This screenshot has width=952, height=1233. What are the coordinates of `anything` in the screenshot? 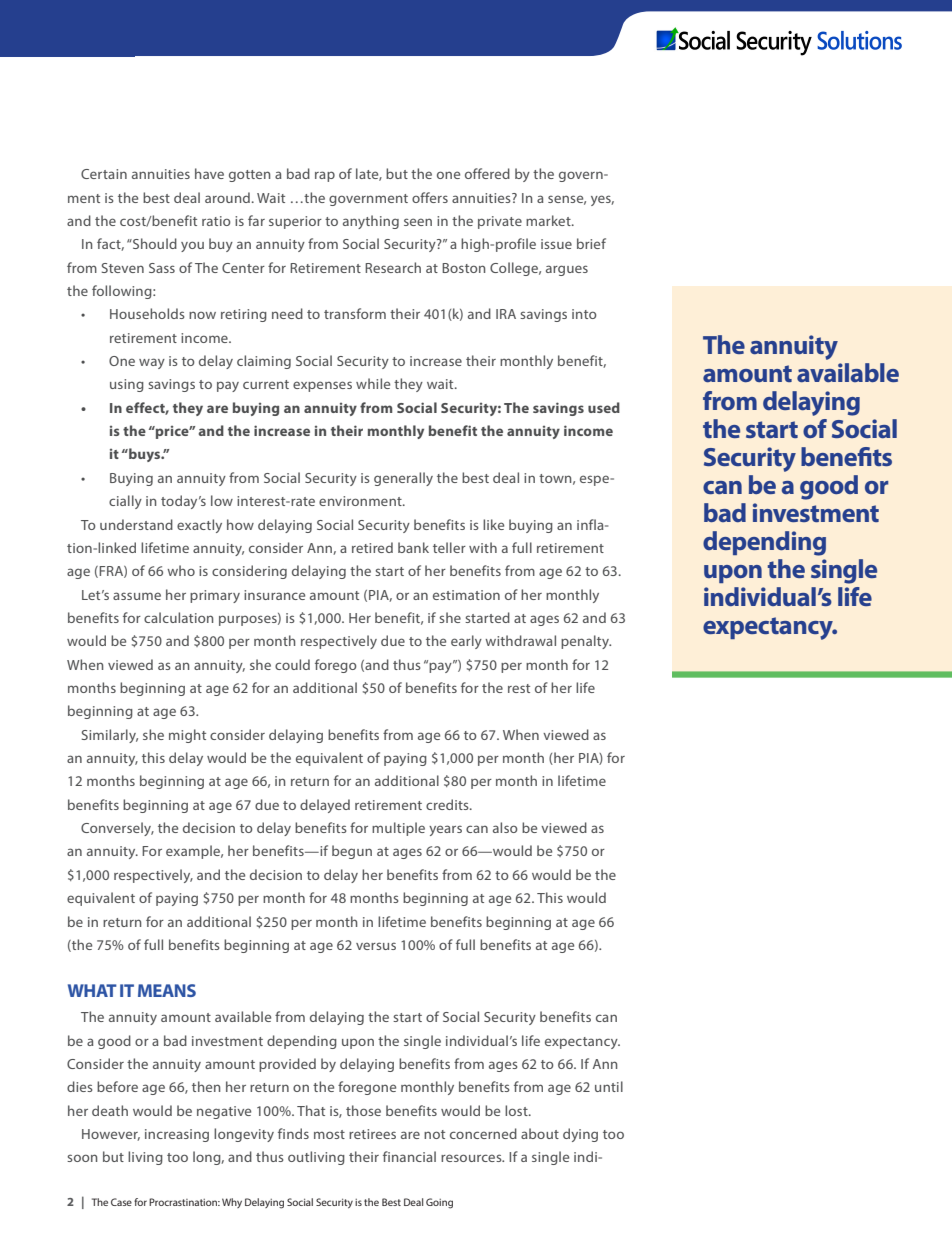 It's located at (371, 222).
